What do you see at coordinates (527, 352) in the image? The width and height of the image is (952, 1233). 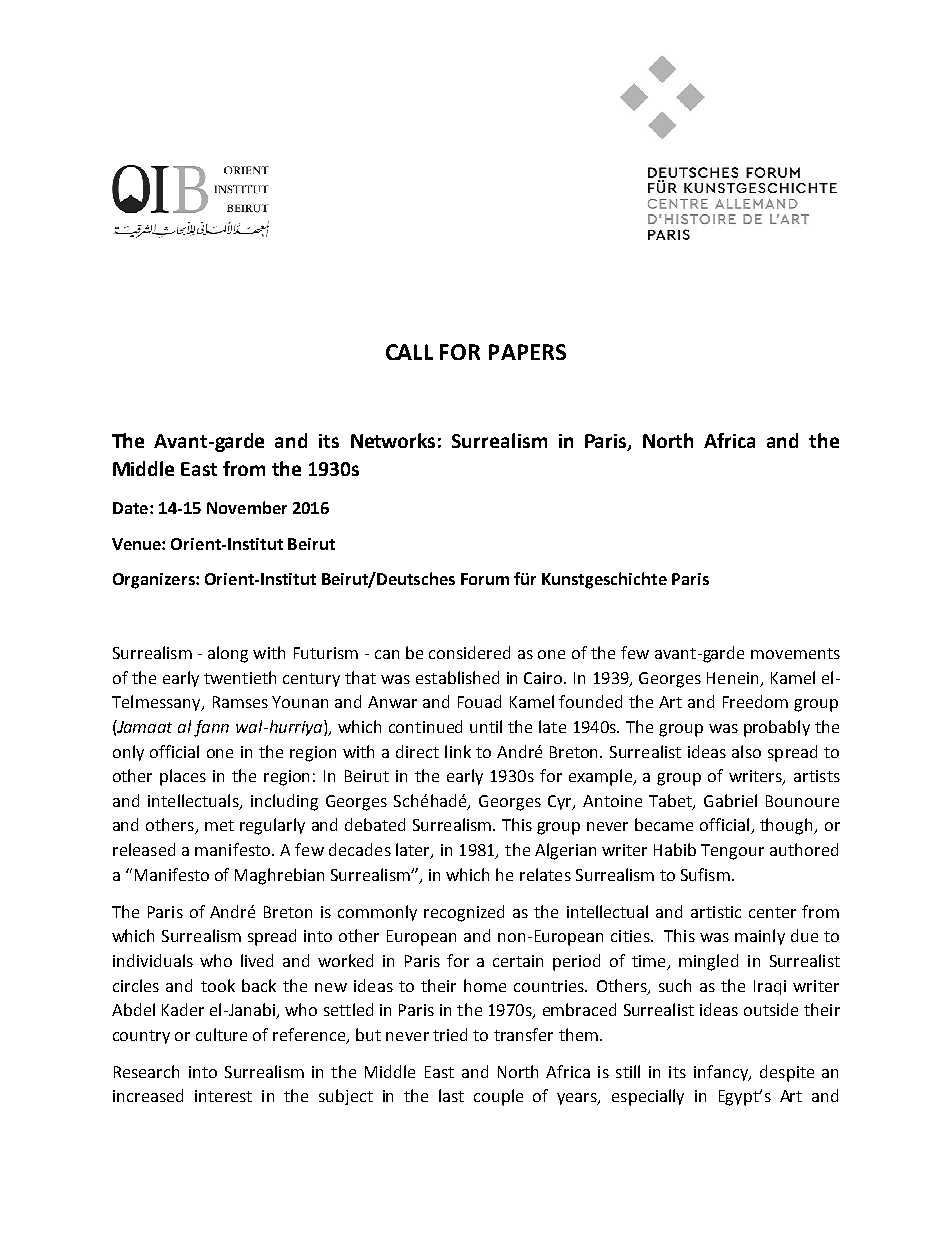 I see `PAPERS` at bounding box center [527, 352].
